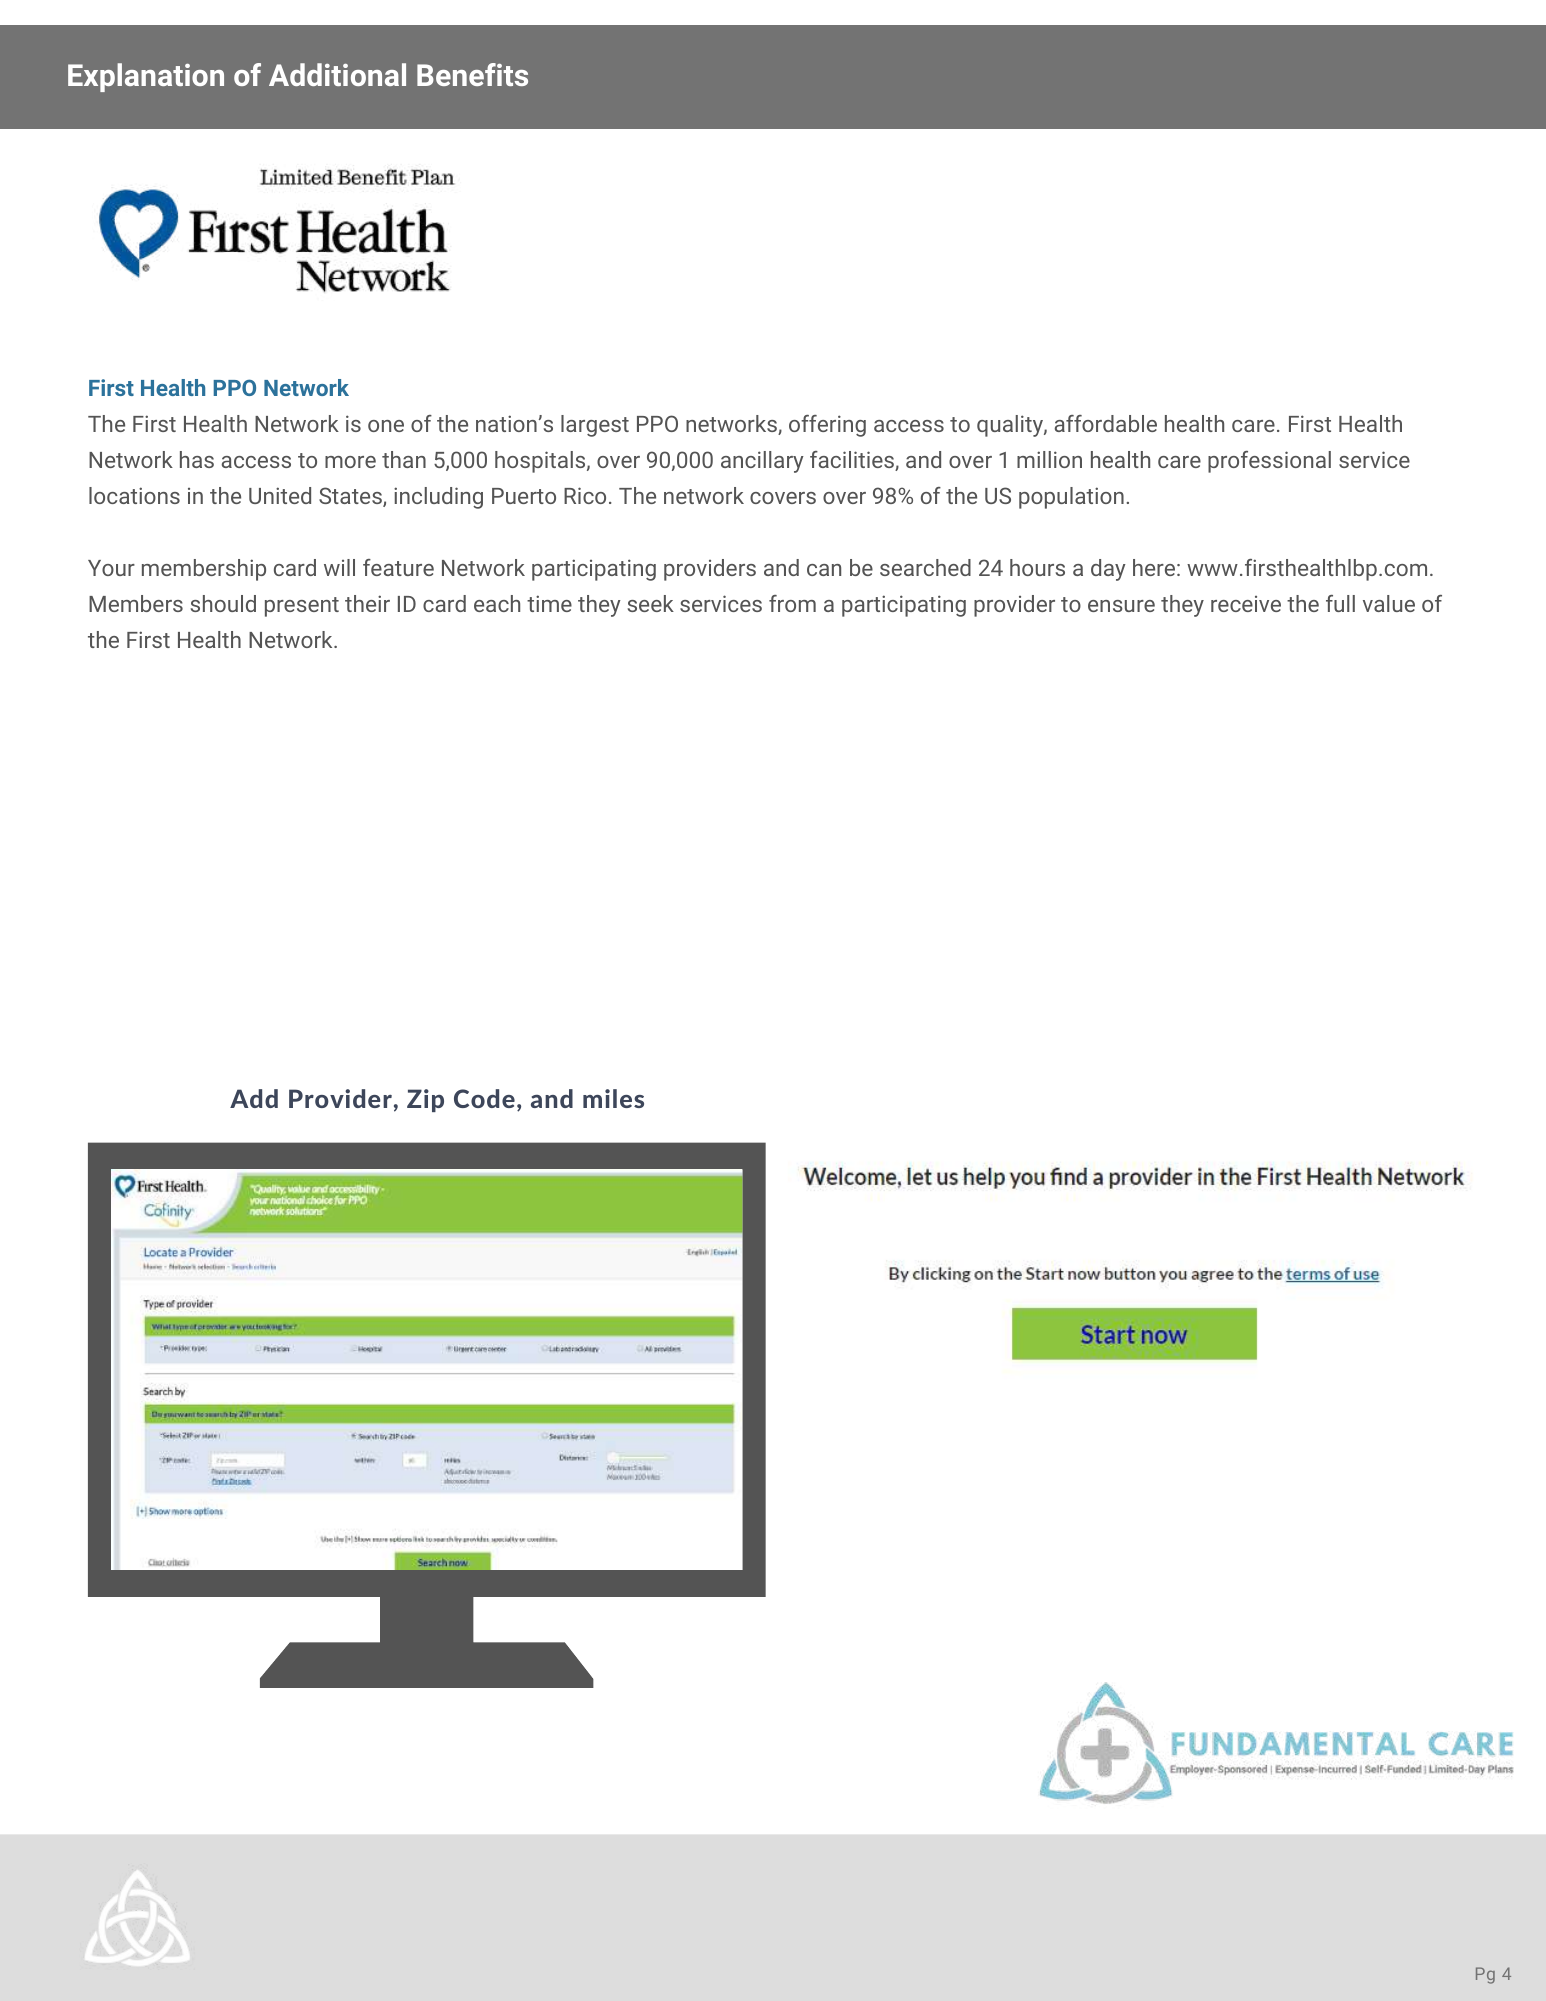  What do you see at coordinates (1106, 423) in the page?
I see `affordable` at bounding box center [1106, 423].
